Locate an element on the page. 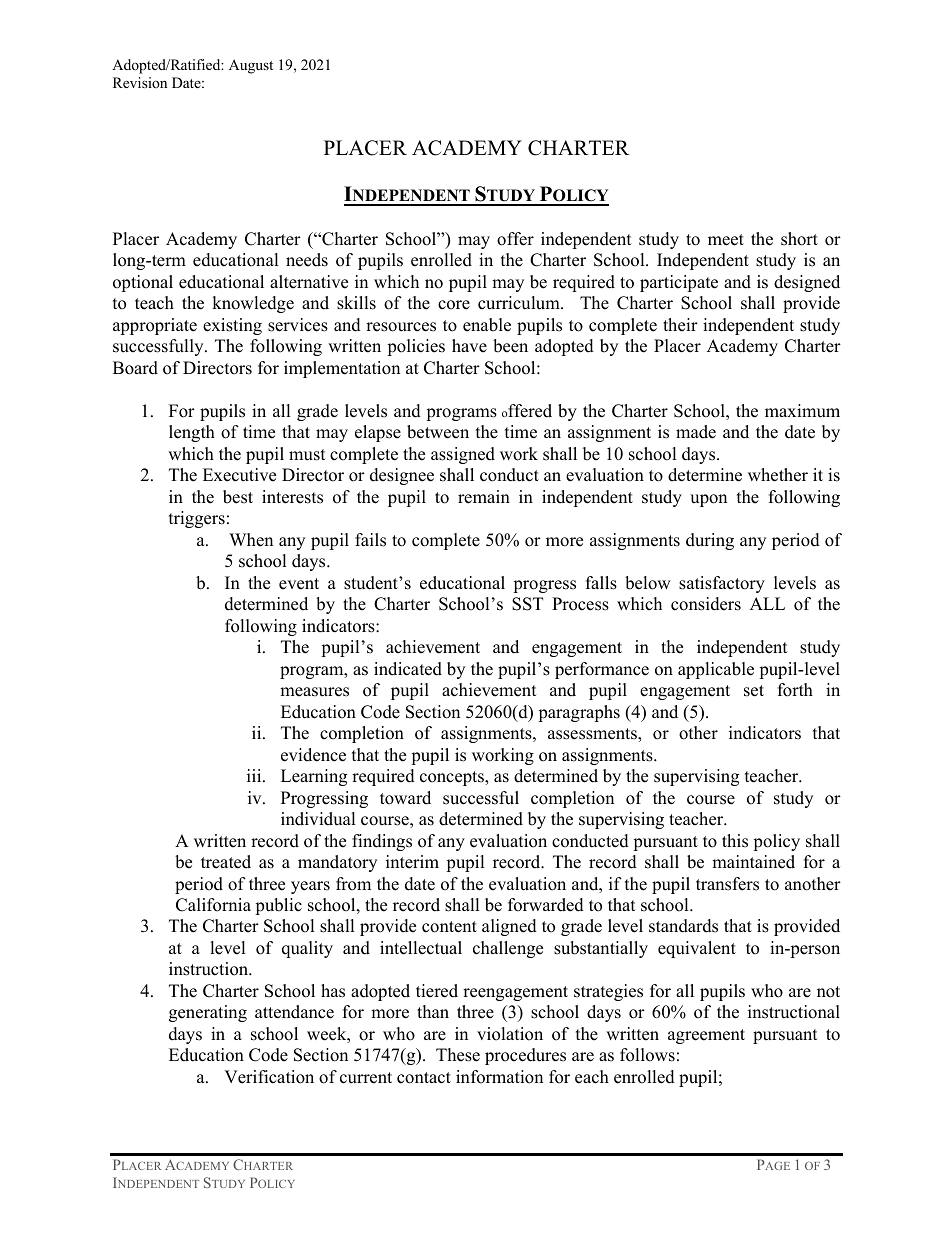 The height and width of the page is (1233, 952). between is located at coordinates (438, 432).
